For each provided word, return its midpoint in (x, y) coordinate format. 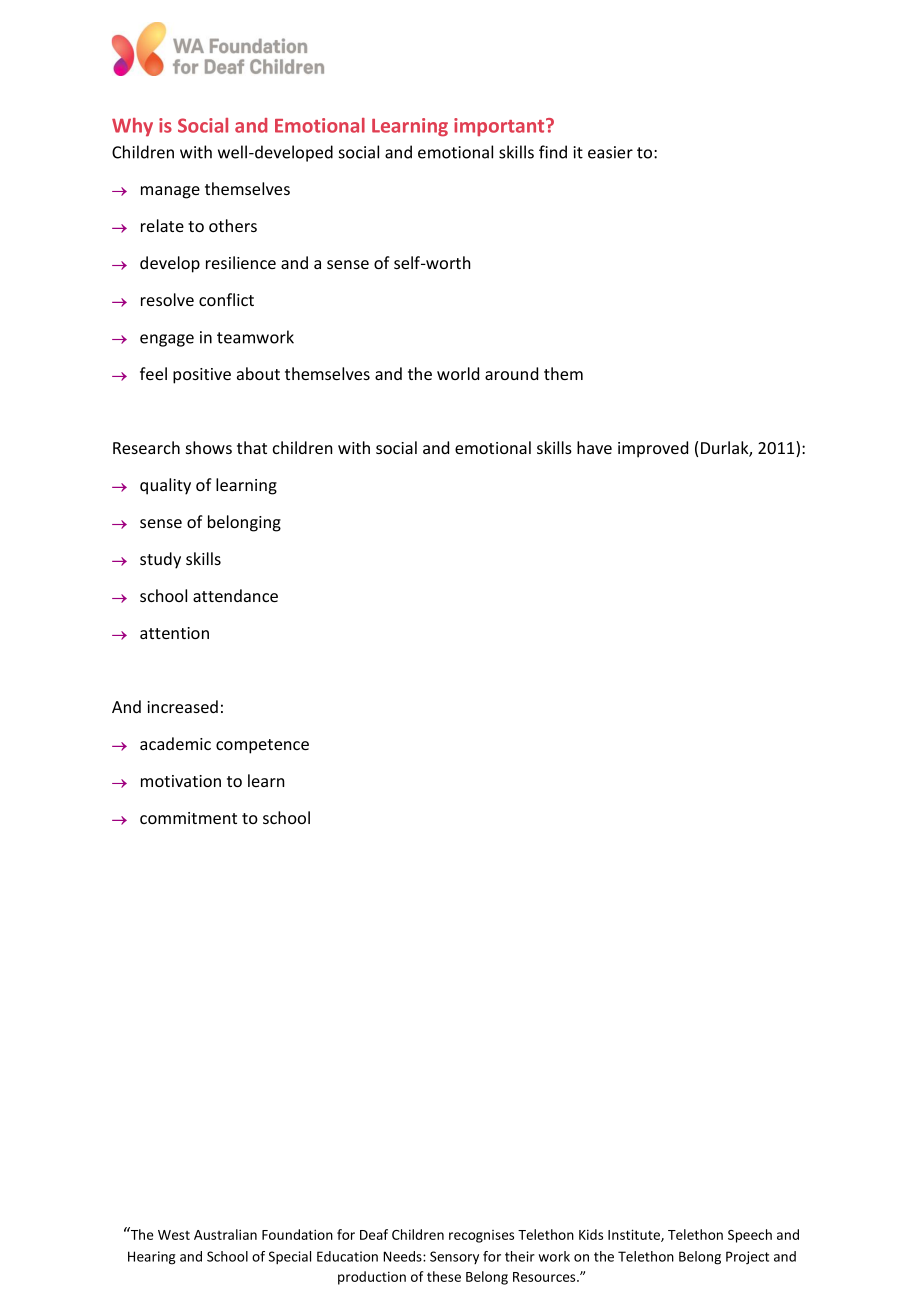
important (500, 127)
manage (170, 192)
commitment (188, 818)
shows (209, 447)
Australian (225, 1234)
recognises (481, 1236)
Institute (635, 1235)
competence (262, 746)
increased (182, 706)
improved (653, 449)
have (594, 447)
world (458, 373)
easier (610, 152)
